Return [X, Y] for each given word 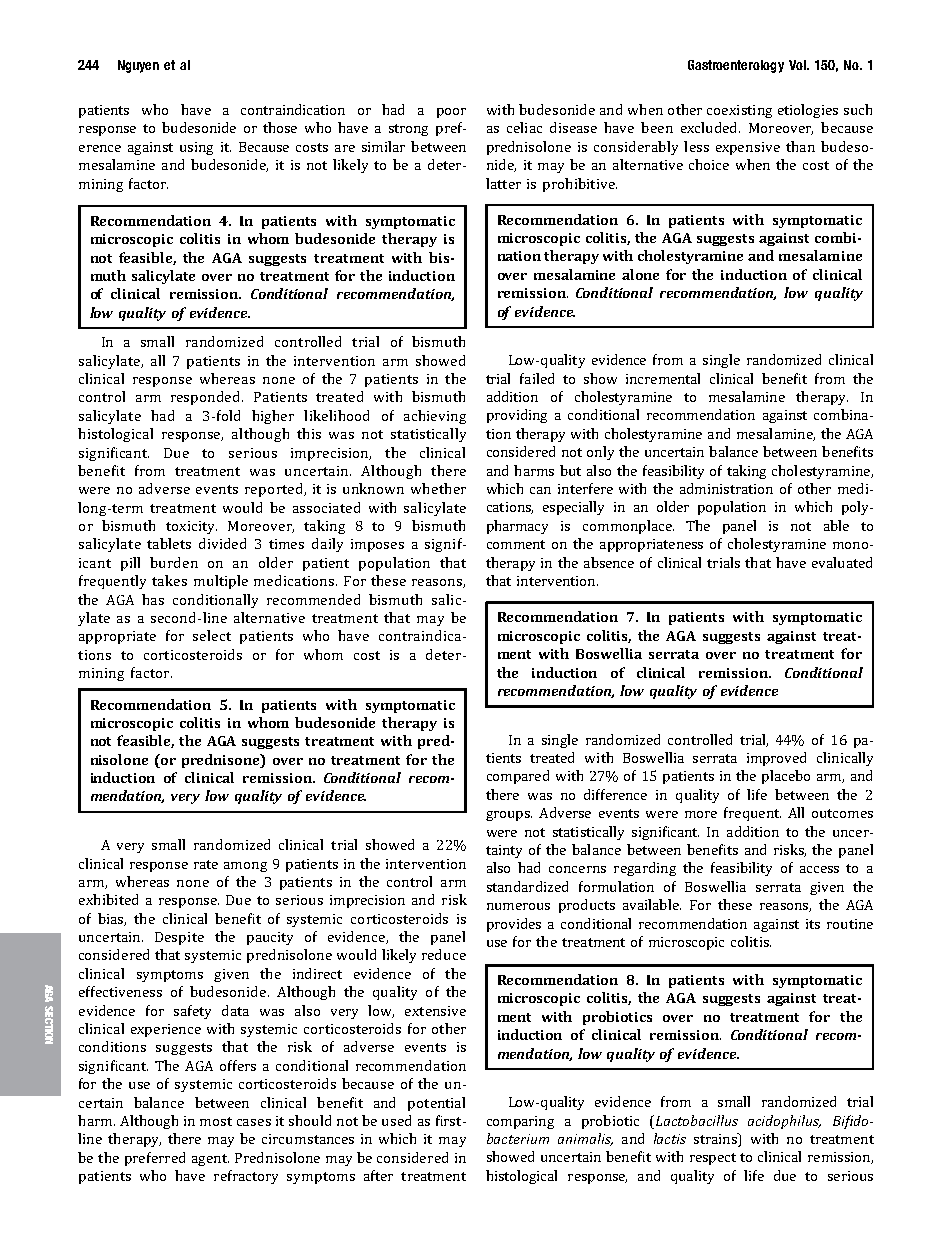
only [600, 453]
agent [210, 1160]
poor [451, 113]
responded [207, 398]
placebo [786, 777]
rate [206, 864]
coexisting [739, 111]
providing [517, 416]
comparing [520, 1122]
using [196, 148]
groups [509, 816]
